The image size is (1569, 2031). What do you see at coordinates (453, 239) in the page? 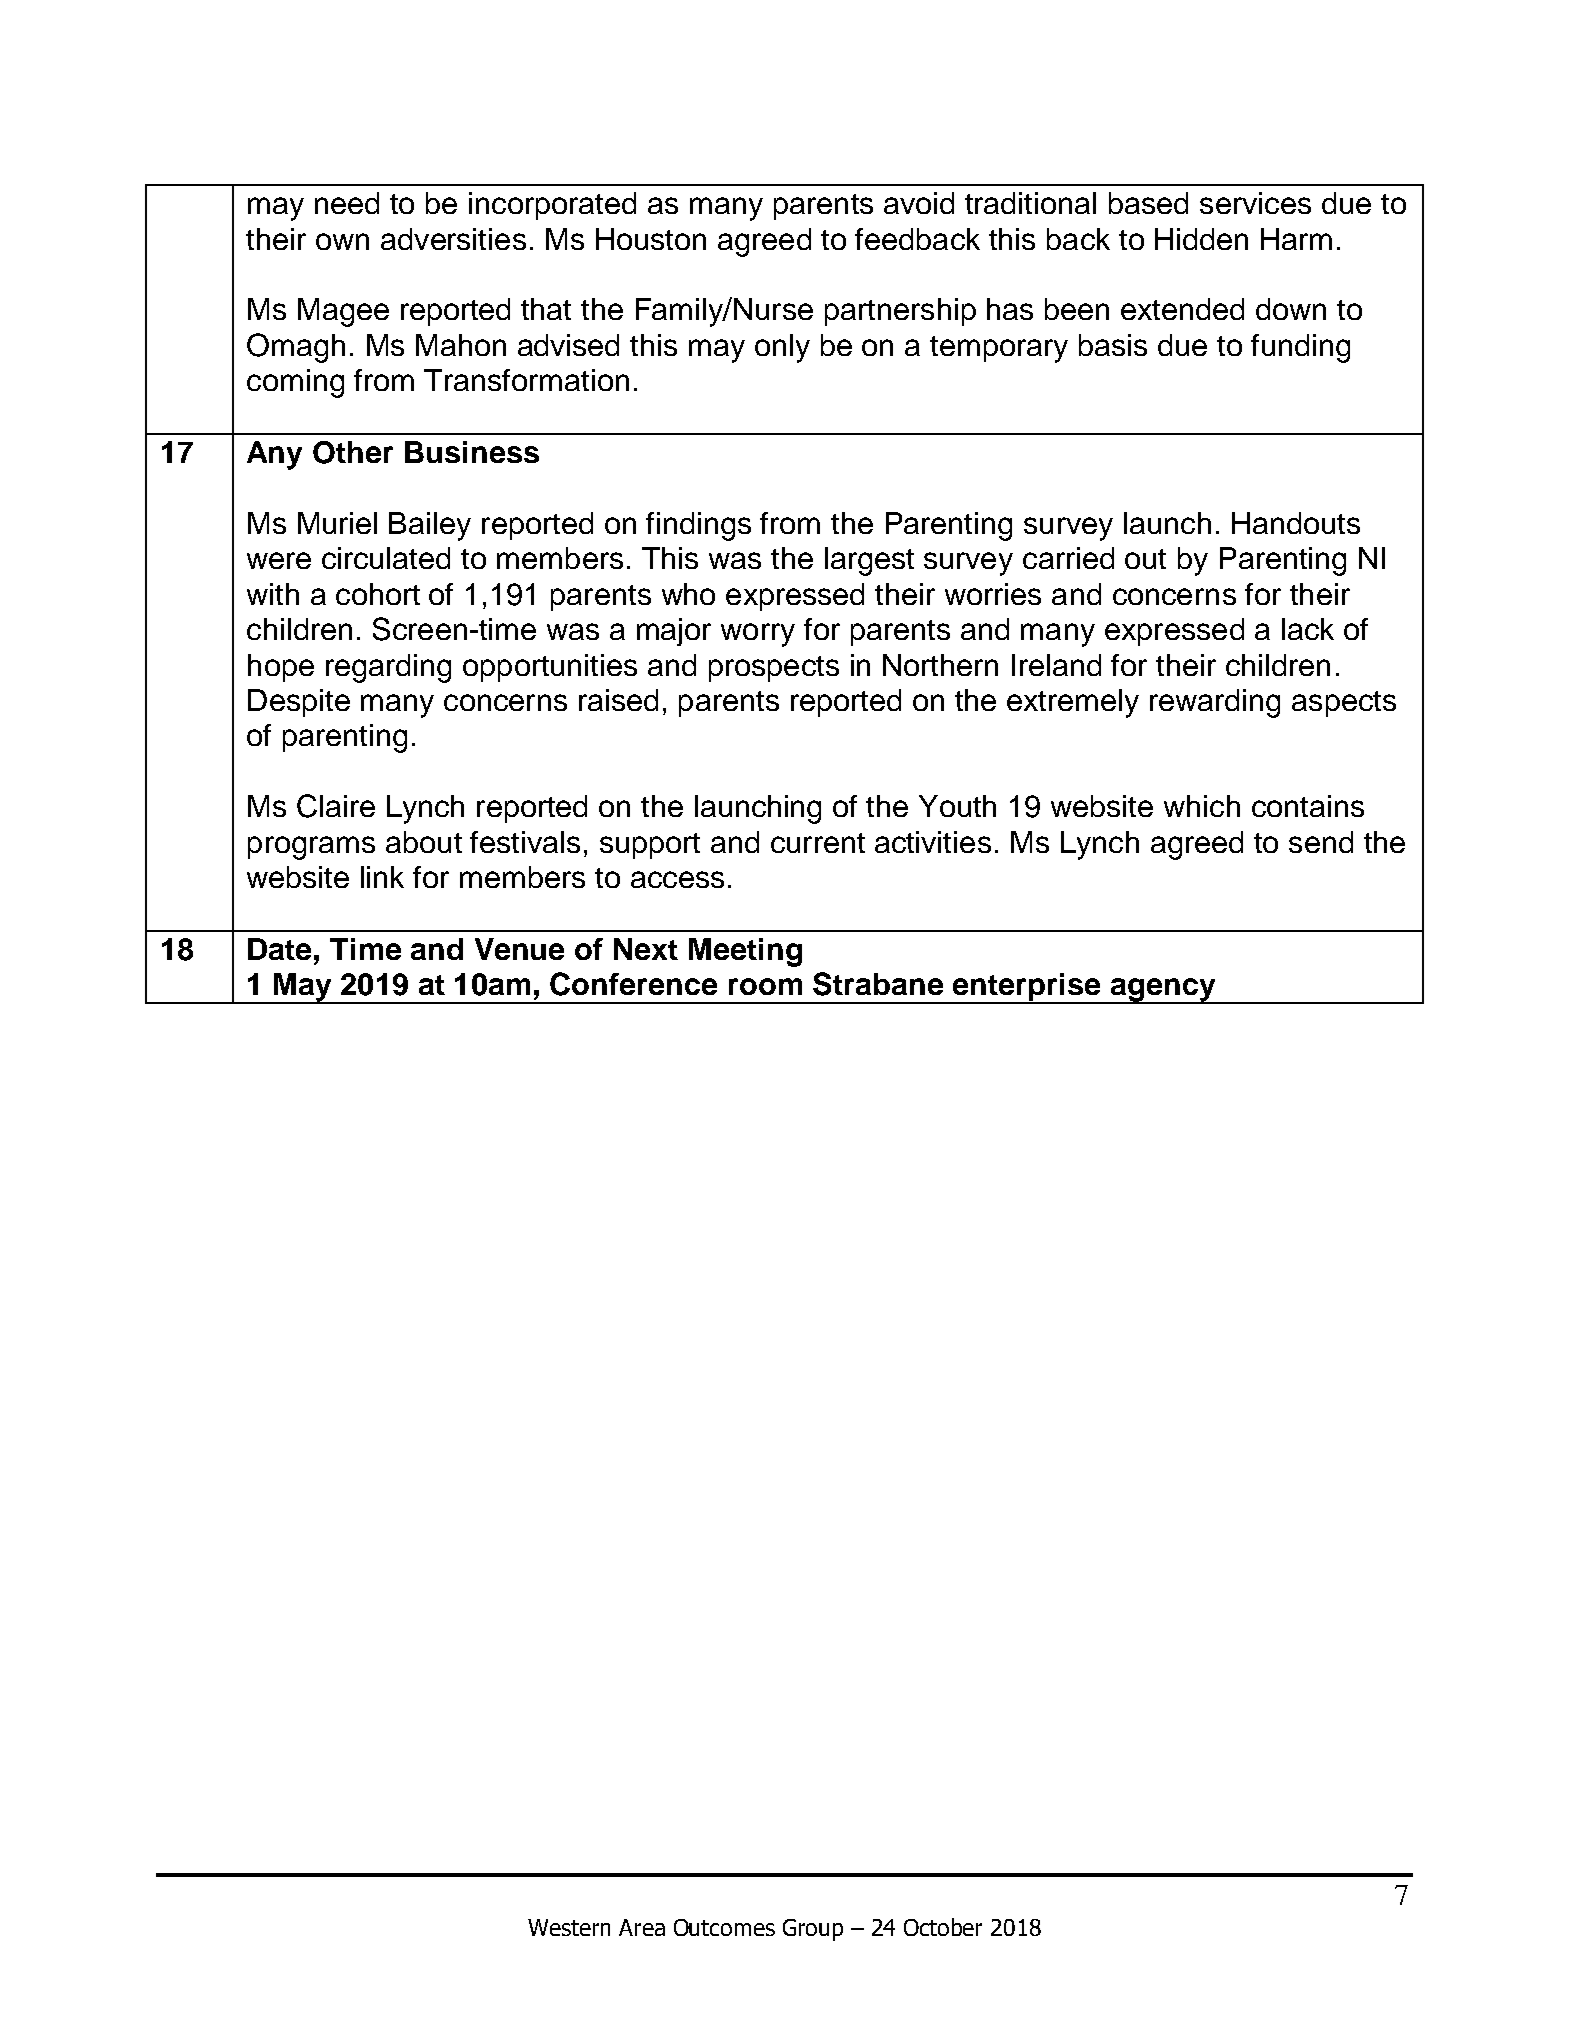
I see `adversities` at bounding box center [453, 239].
